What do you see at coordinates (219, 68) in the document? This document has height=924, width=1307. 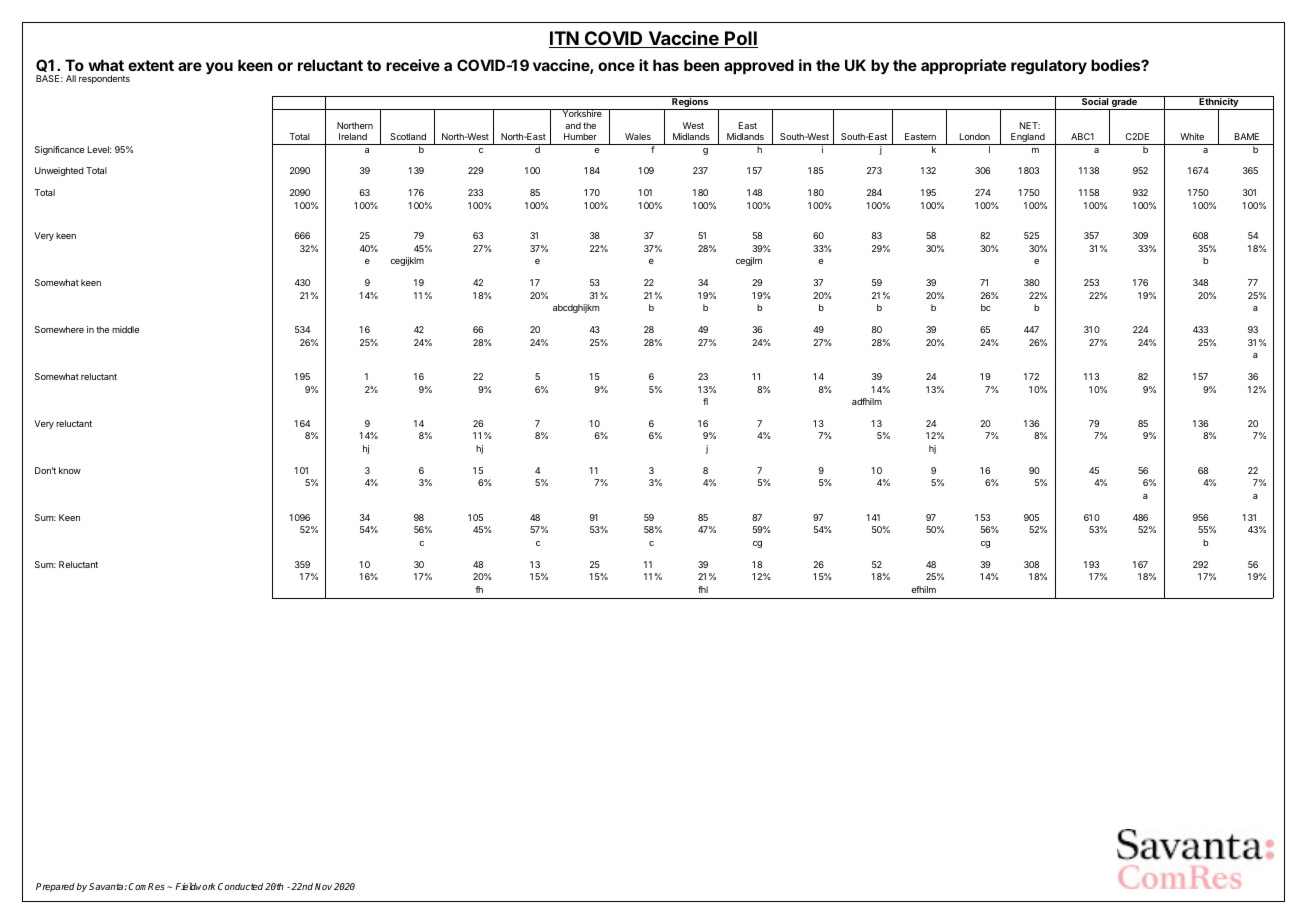 I see `you` at bounding box center [219, 68].
